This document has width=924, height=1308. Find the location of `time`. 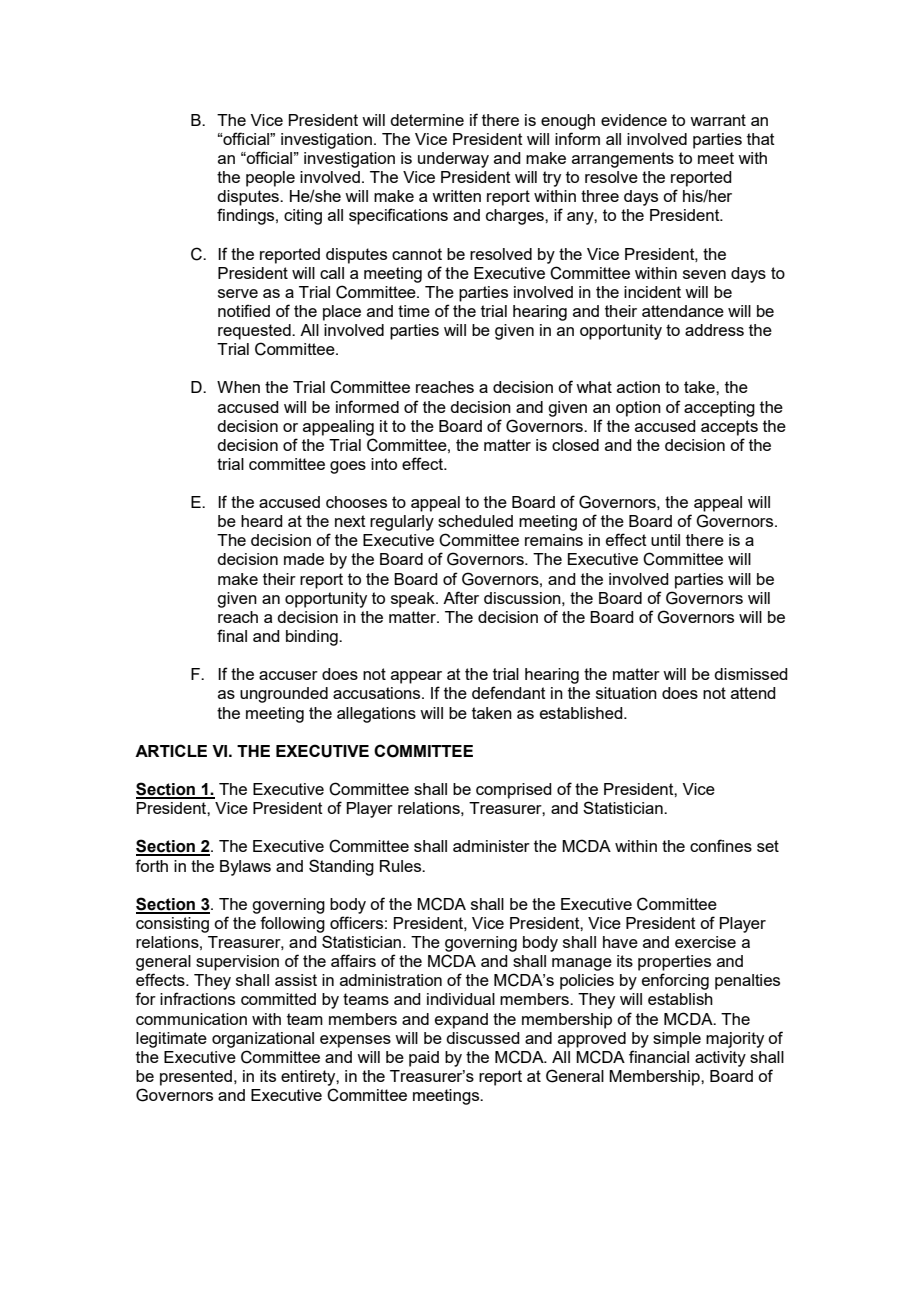

time is located at coordinates (414, 311).
